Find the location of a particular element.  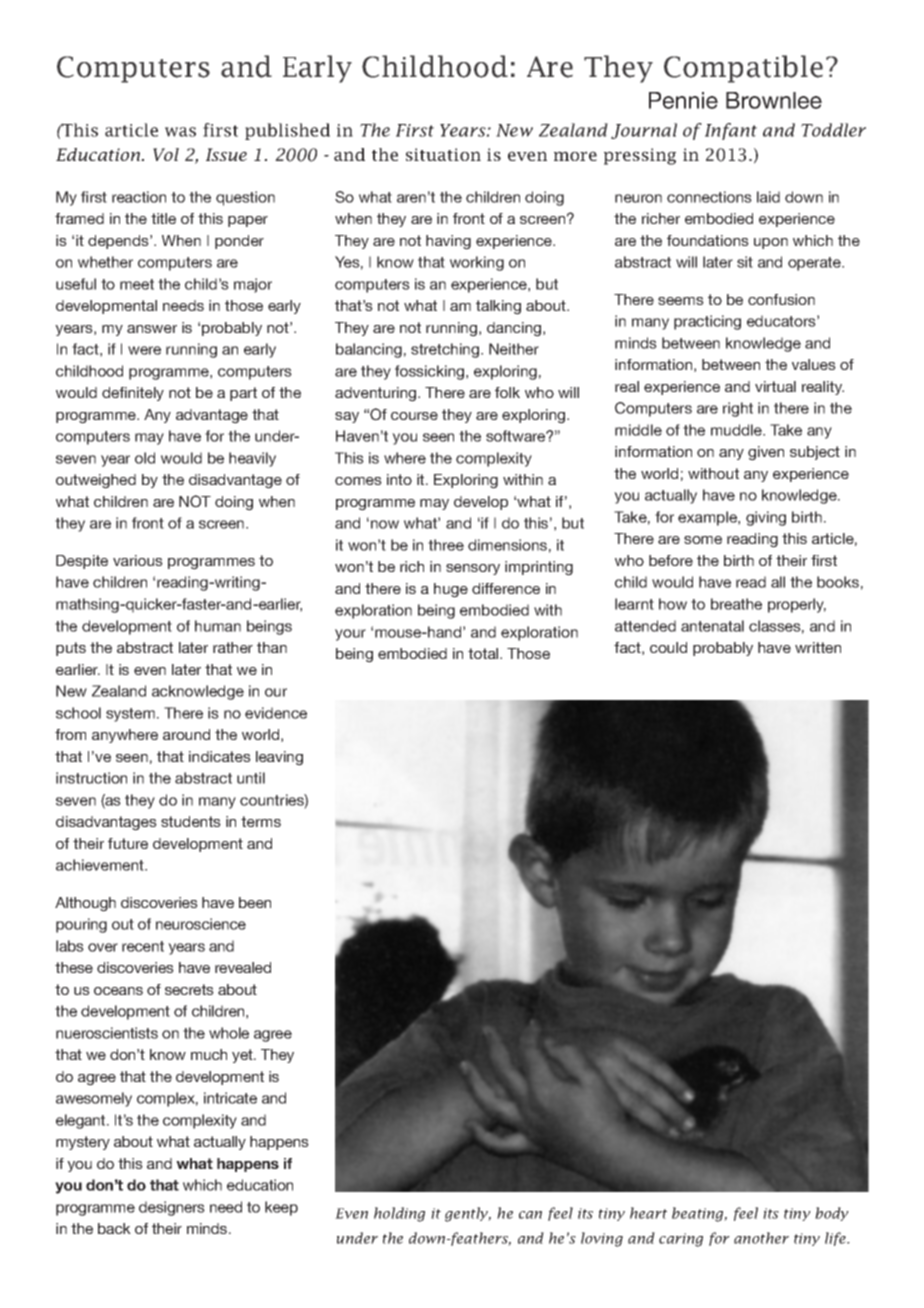

designers is located at coordinates (172, 1208).
